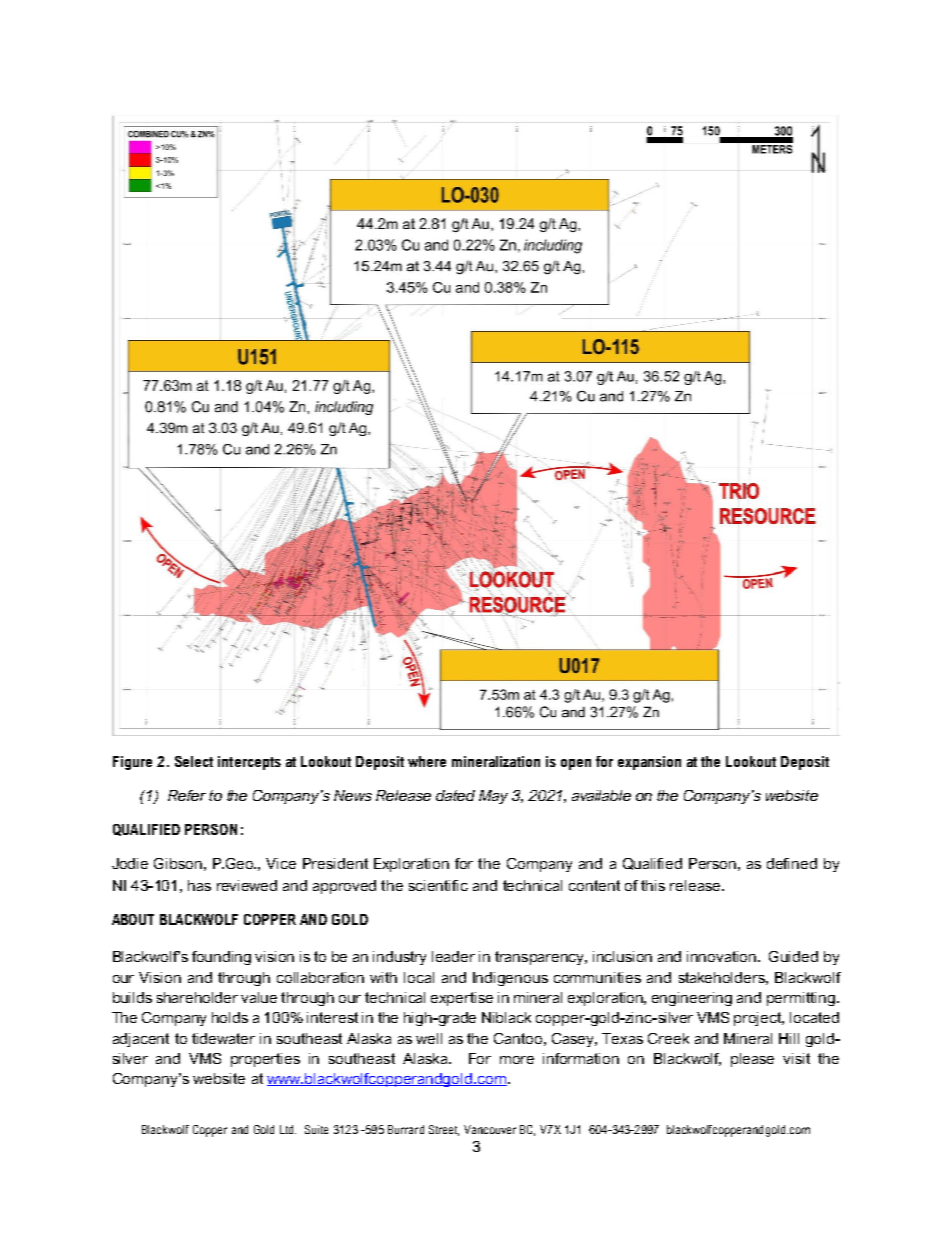  I want to click on project, so click(759, 1019).
